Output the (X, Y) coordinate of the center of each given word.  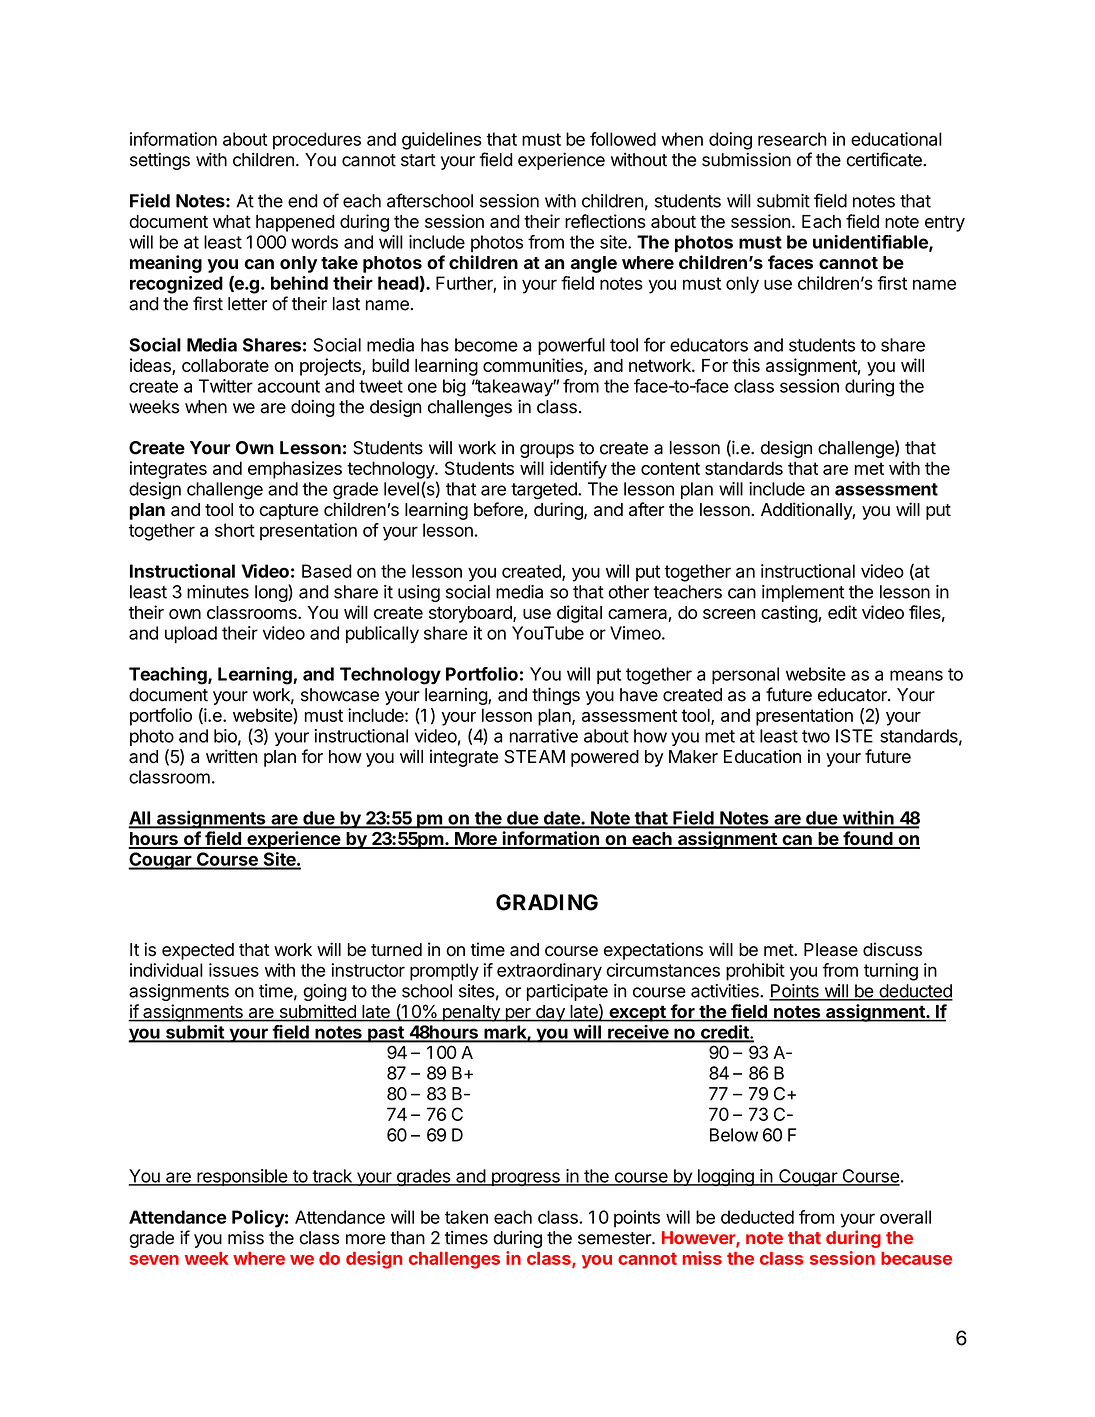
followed (623, 139)
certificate (885, 159)
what (232, 221)
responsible (242, 1177)
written (231, 756)
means (916, 675)
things (556, 696)
